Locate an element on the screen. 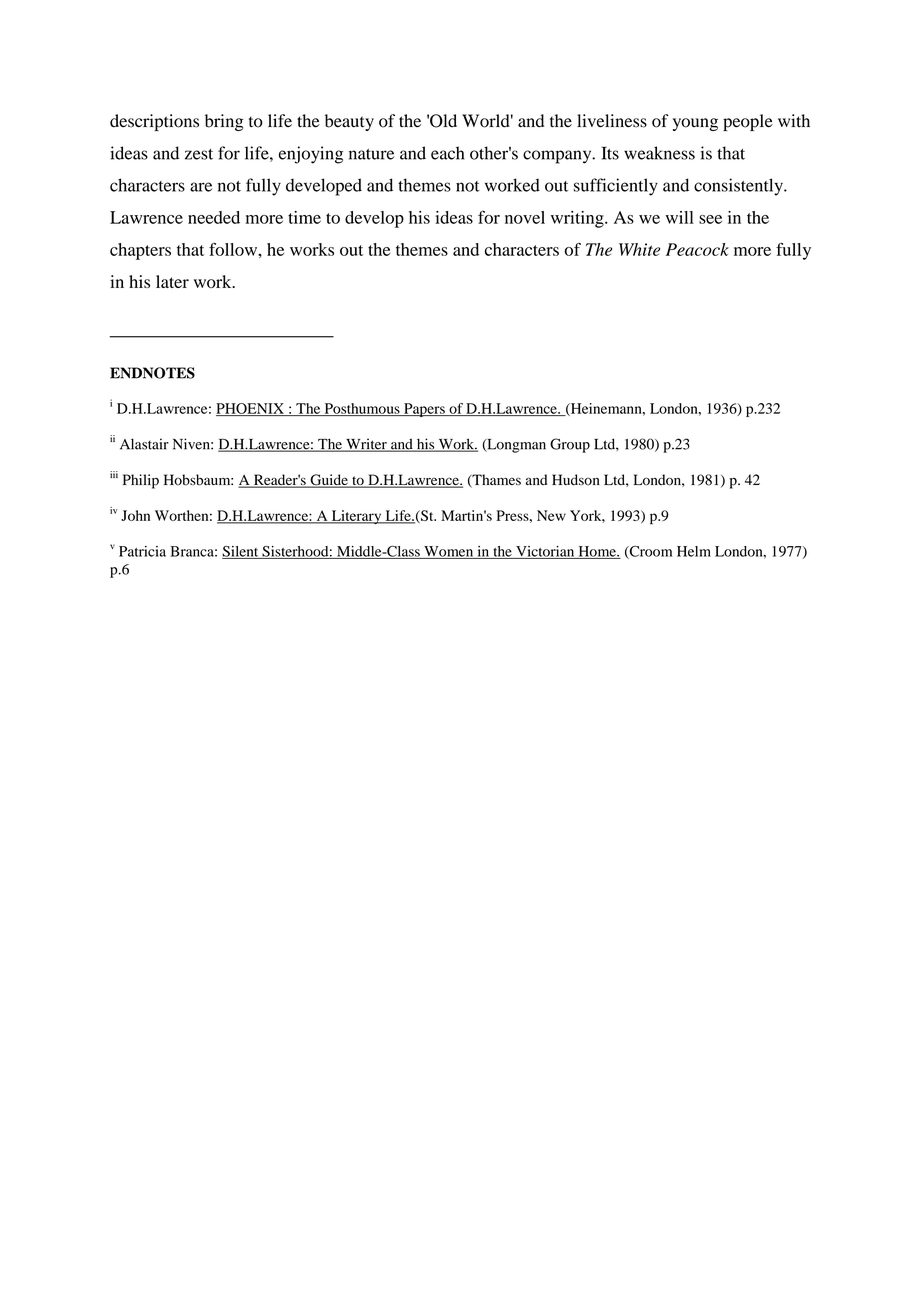  young is located at coordinates (695, 124).
